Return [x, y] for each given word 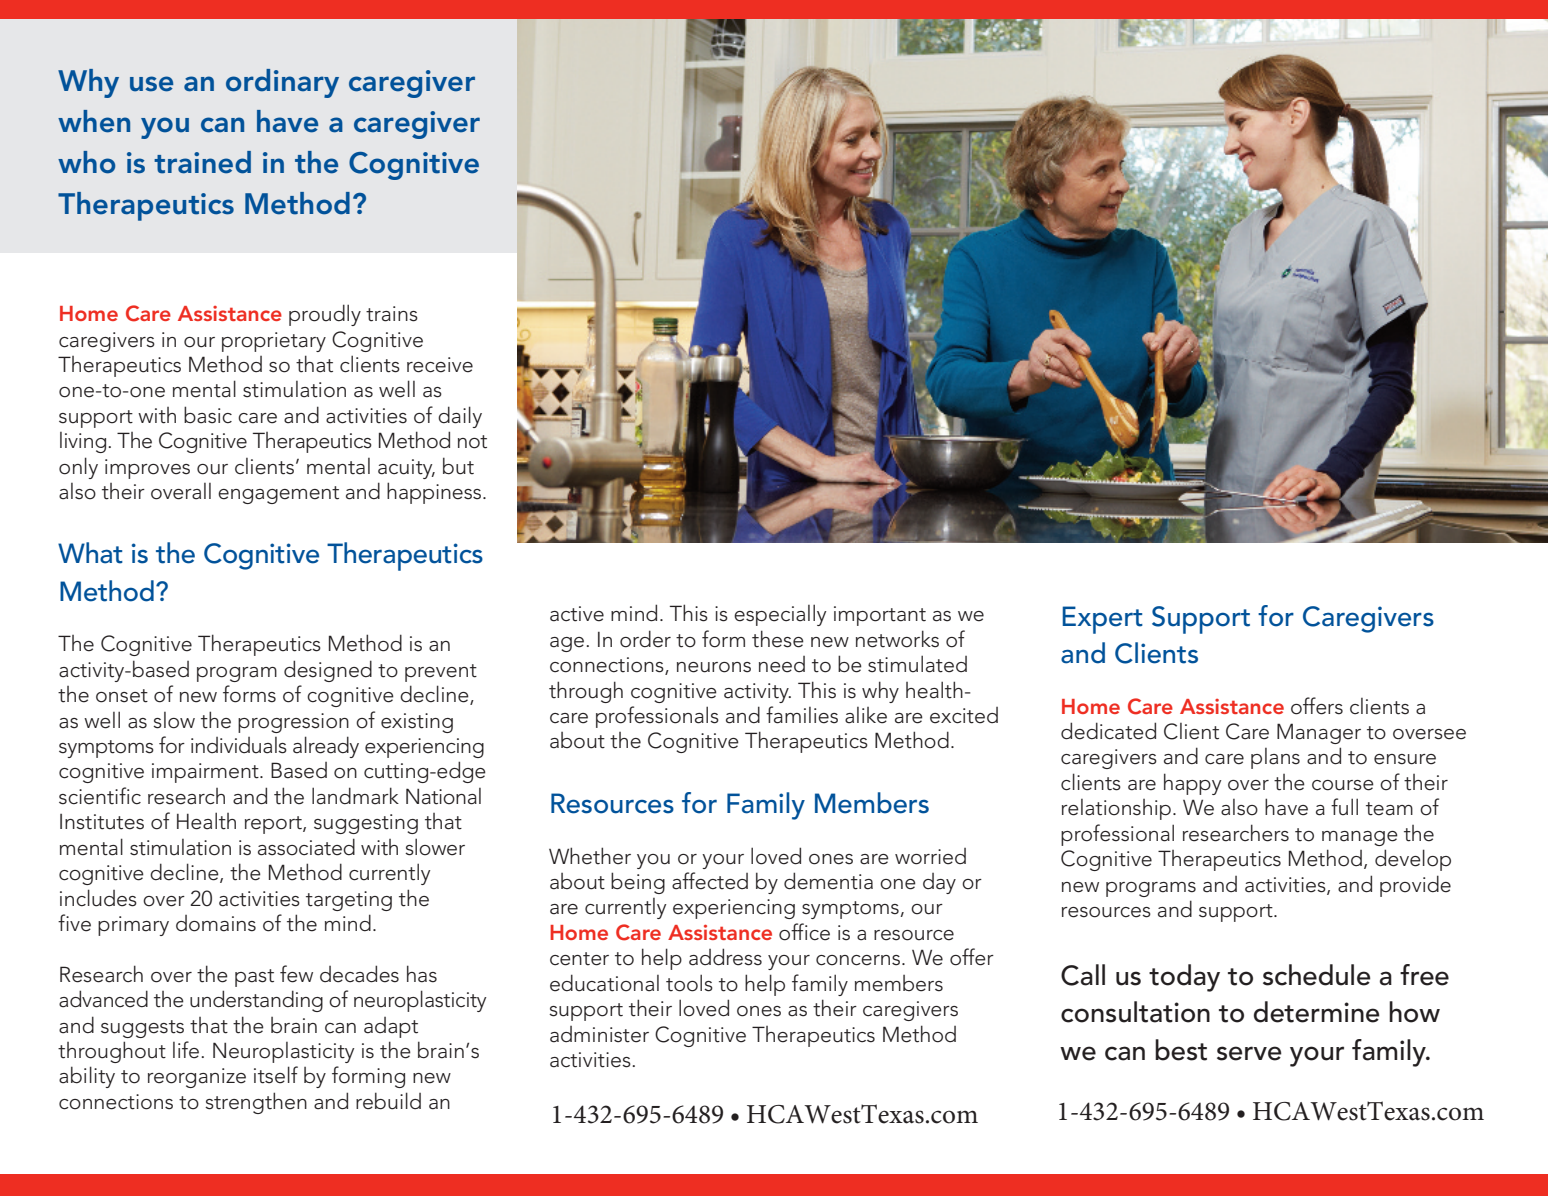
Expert [1103, 620]
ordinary [282, 83]
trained [202, 162]
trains [392, 314]
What [90, 553]
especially [780, 615]
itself [276, 1075]
